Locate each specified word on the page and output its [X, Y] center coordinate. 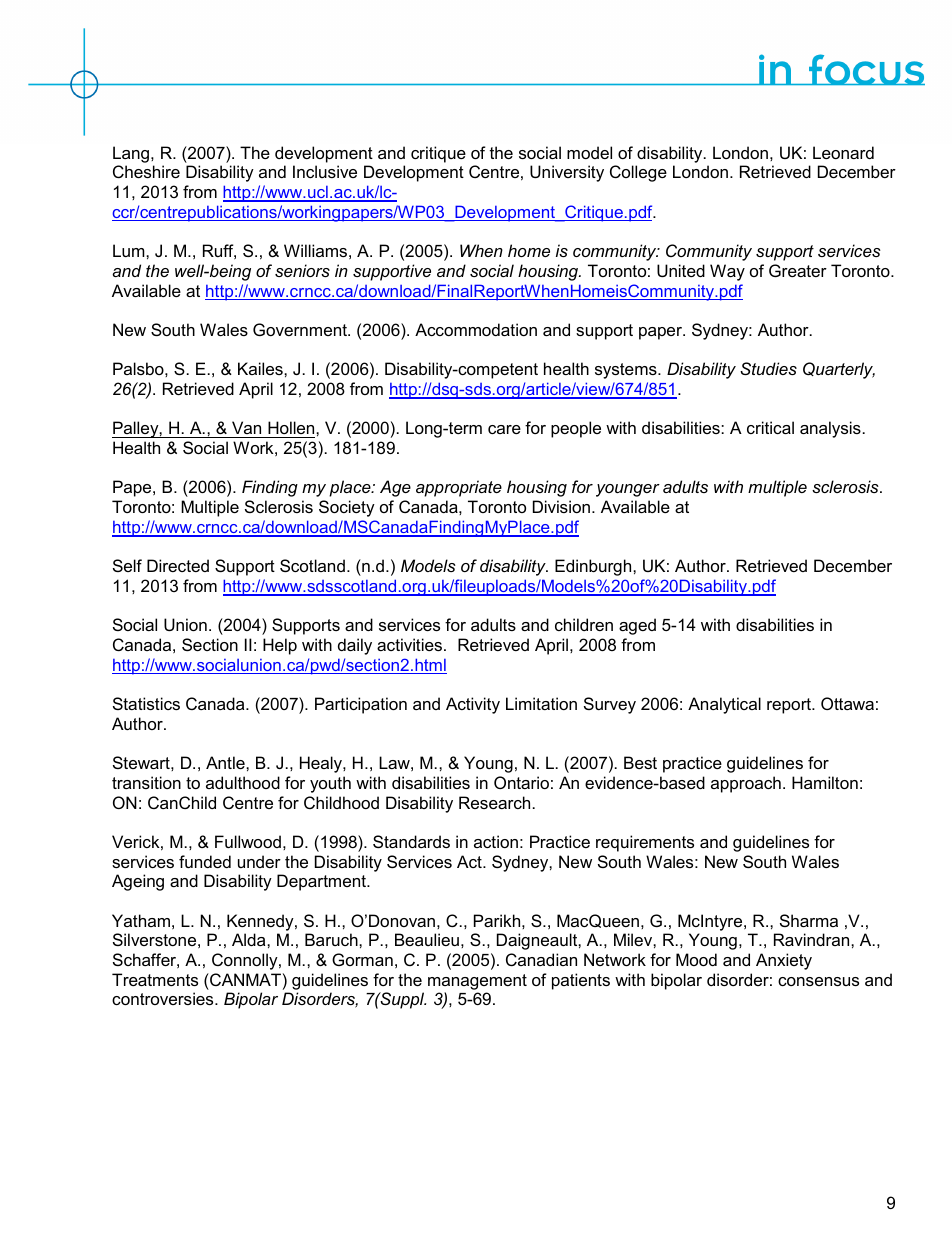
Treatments [155, 979]
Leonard [843, 152]
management [477, 982]
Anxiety [784, 961]
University [567, 173]
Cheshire [146, 171]
